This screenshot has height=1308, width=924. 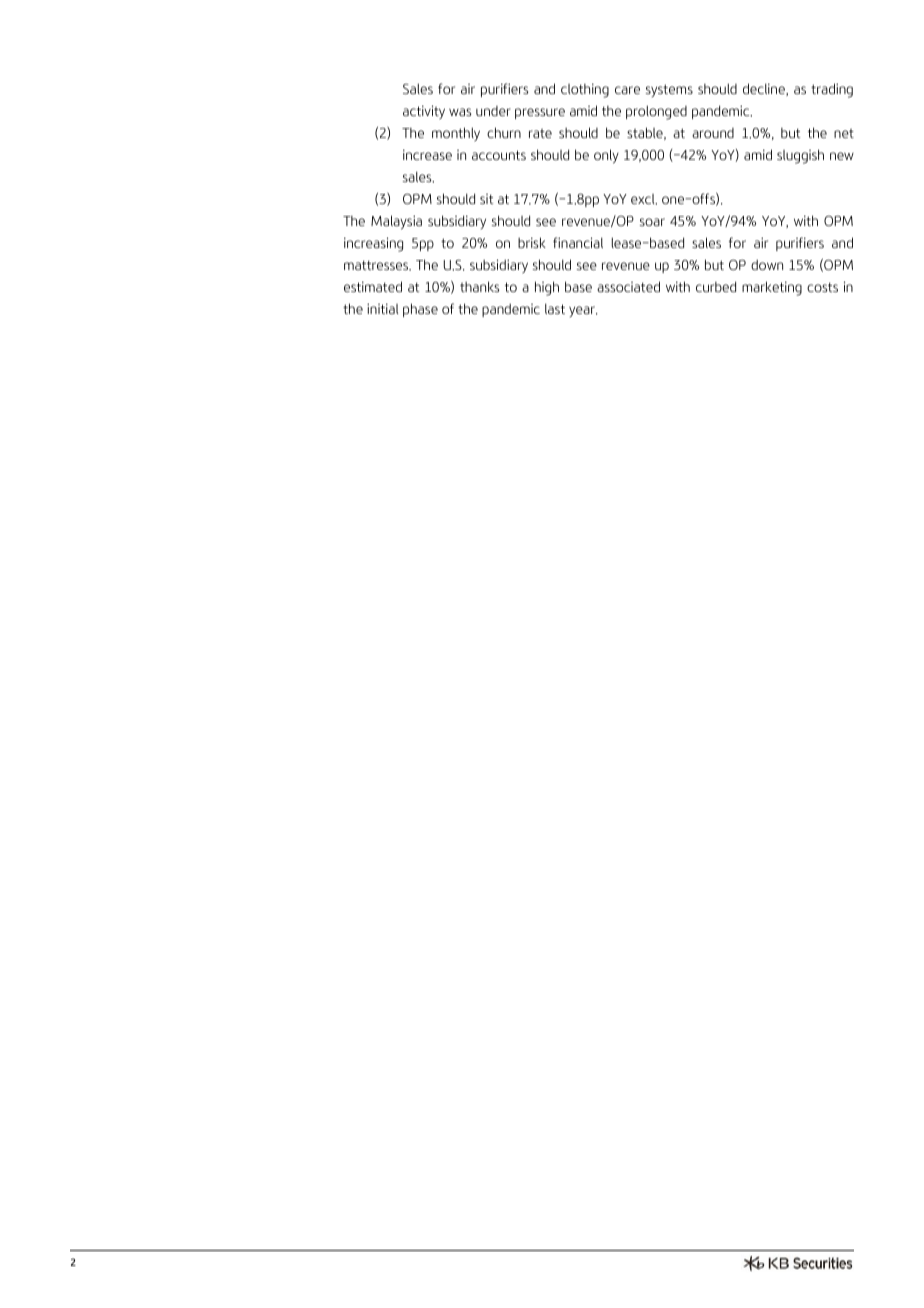 I want to click on soar, so click(x=652, y=222).
